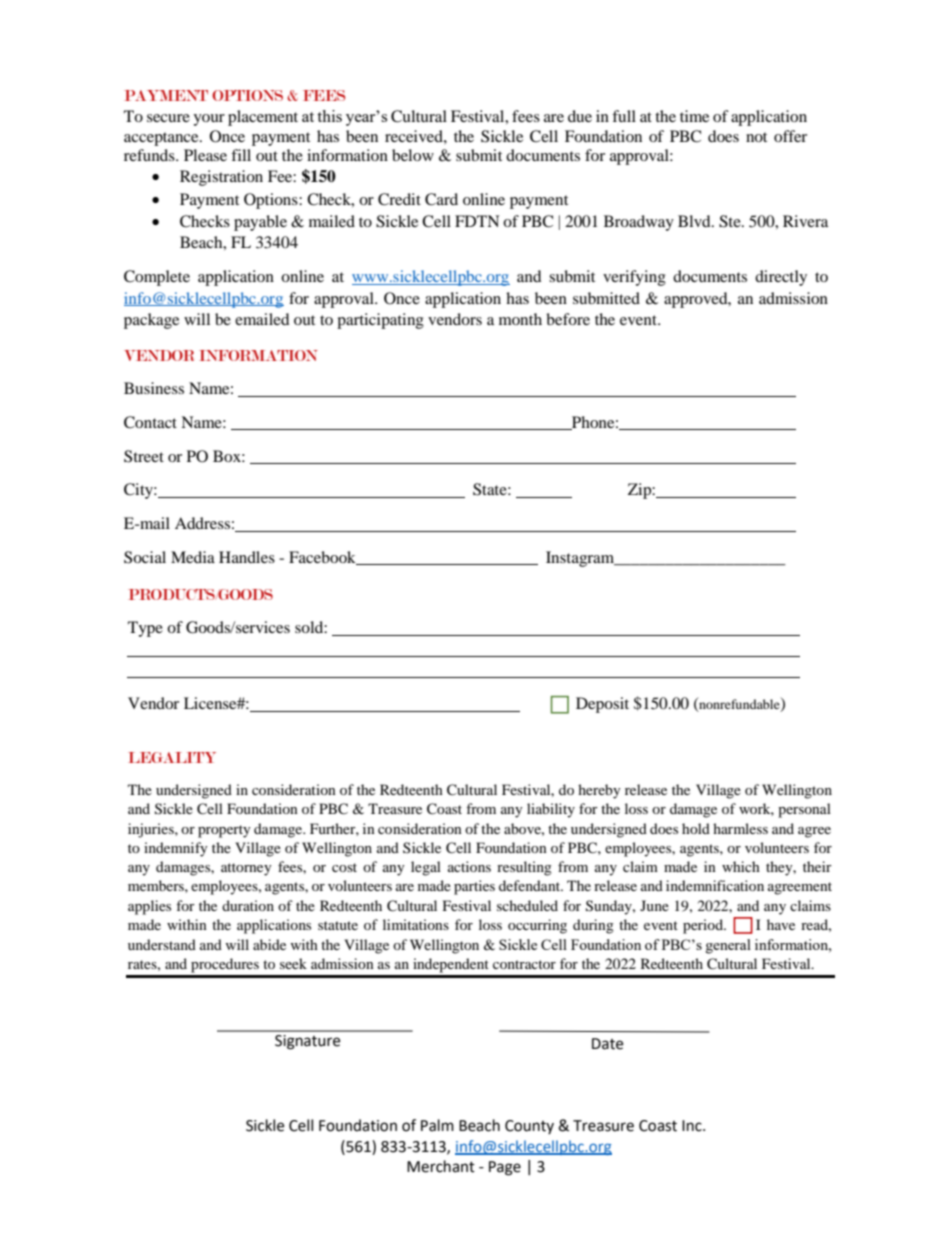 This screenshot has width=952, height=1233. Describe the element at coordinates (145, 629) in the screenshot. I see `Type` at that location.
